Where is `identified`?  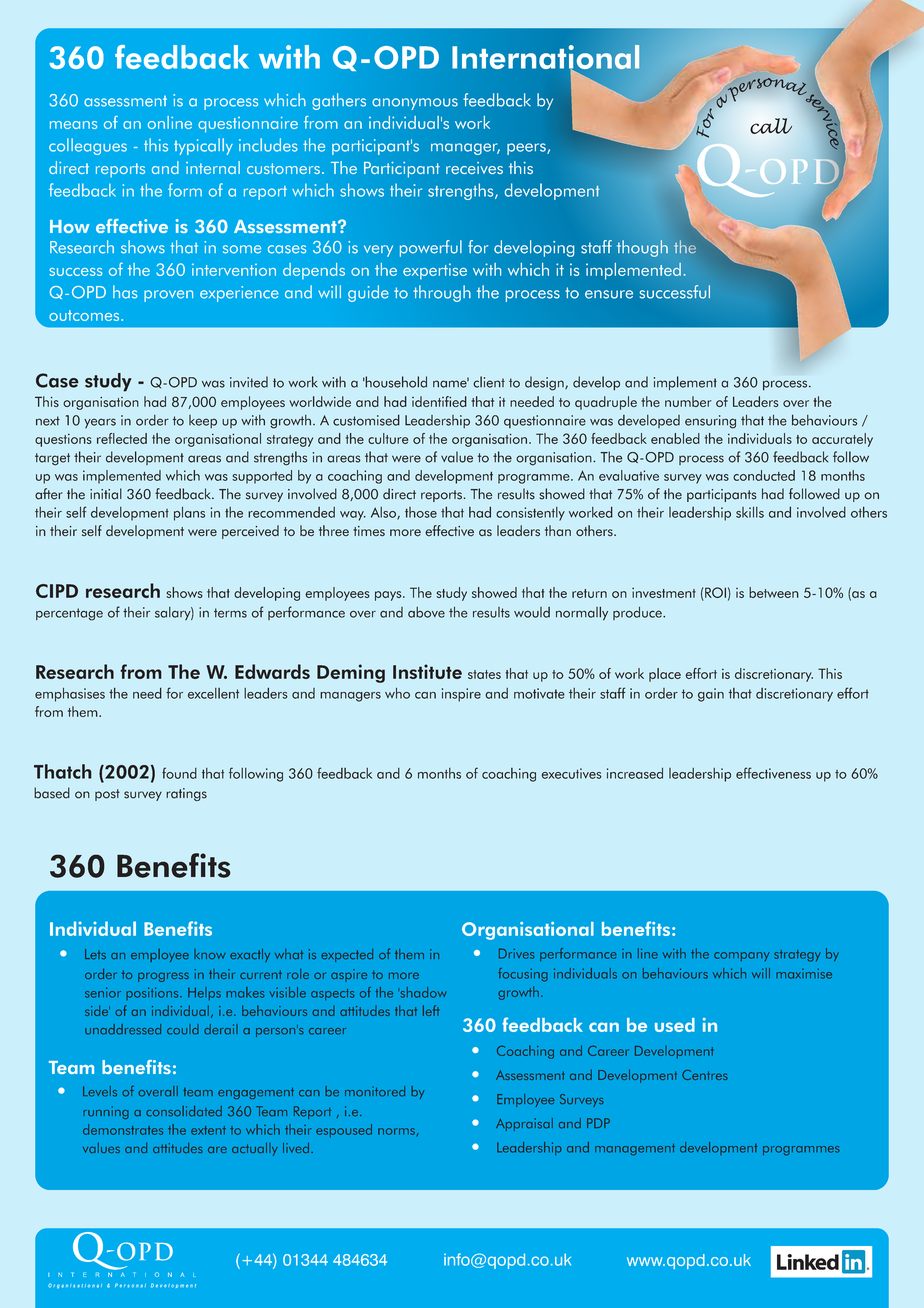 identified is located at coordinates (439, 401).
